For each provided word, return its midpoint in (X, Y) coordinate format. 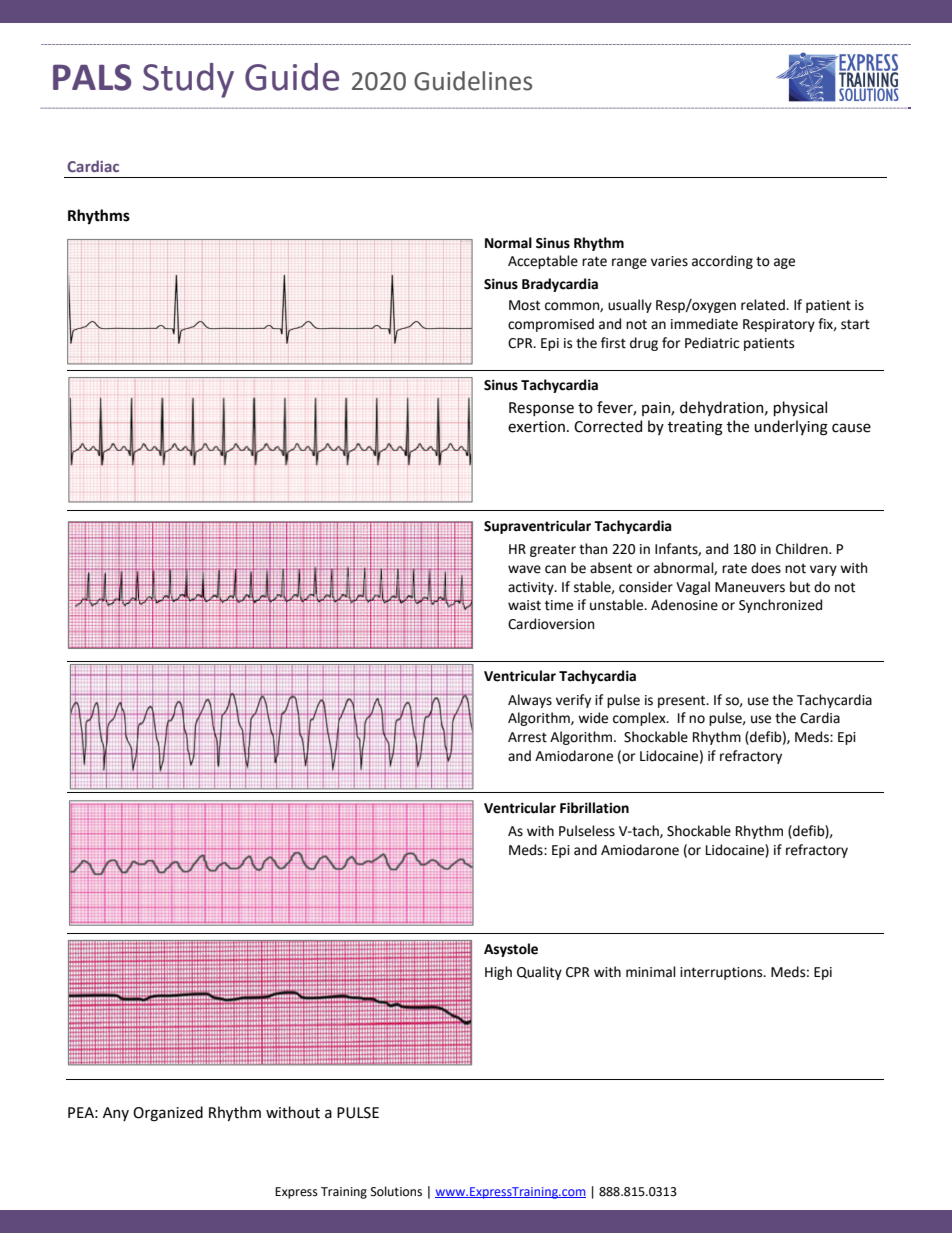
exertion (536, 427)
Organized (168, 1114)
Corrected (608, 426)
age (784, 263)
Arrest (527, 737)
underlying (791, 428)
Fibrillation (594, 808)
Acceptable (543, 262)
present (683, 701)
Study (188, 80)
